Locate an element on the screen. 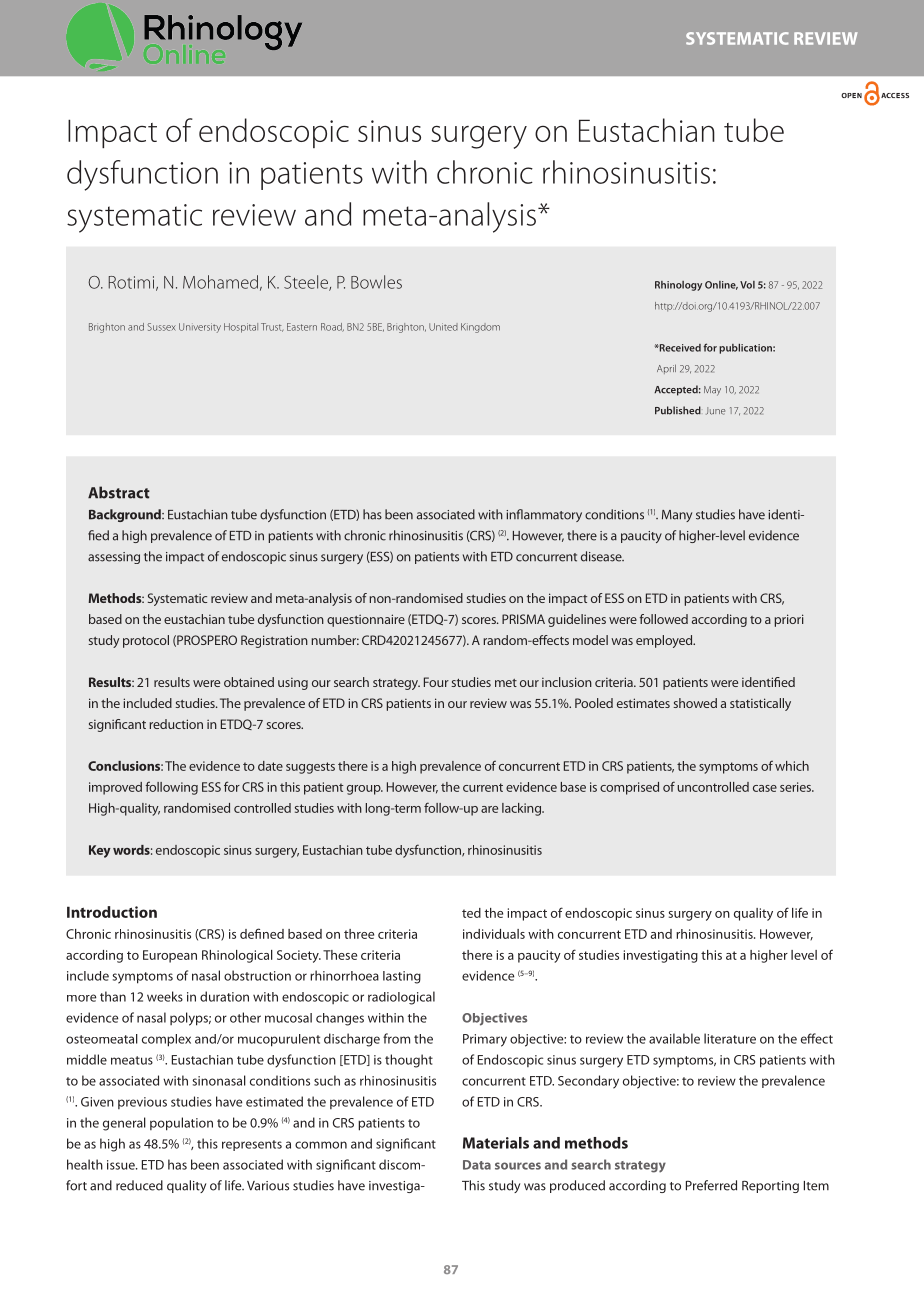  issue is located at coordinates (122, 1165).
